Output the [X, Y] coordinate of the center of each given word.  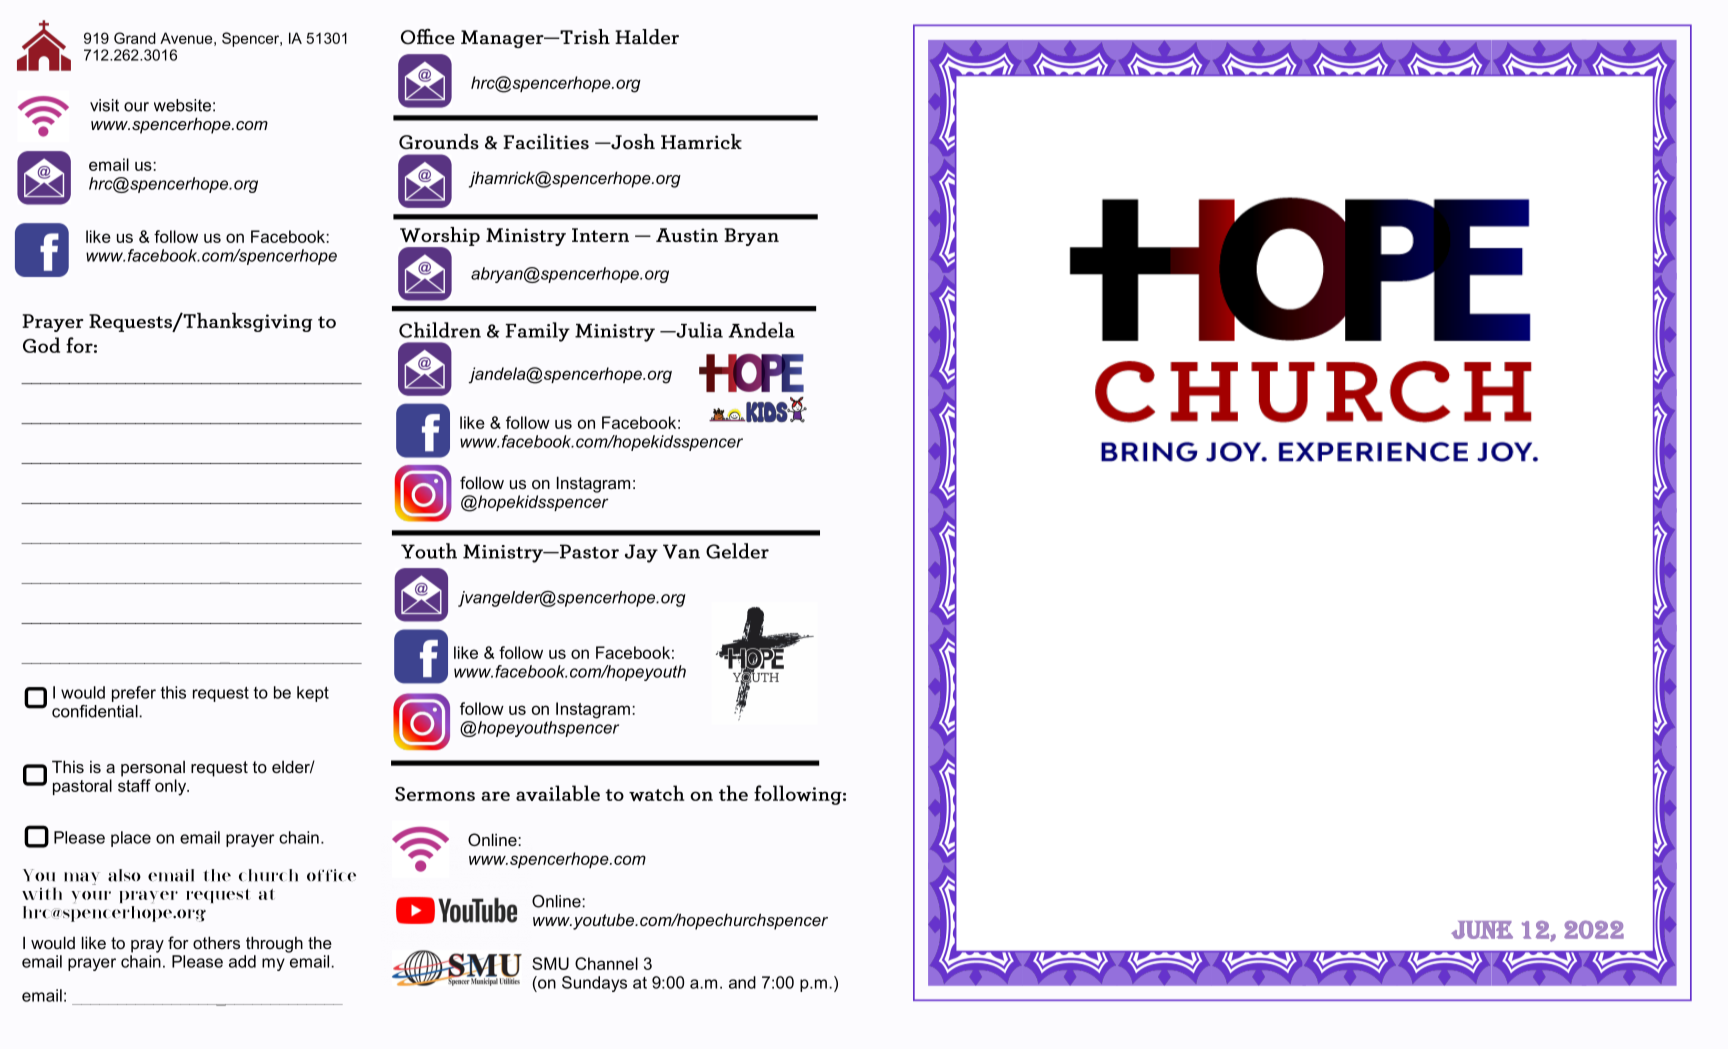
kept [313, 694]
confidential [96, 711]
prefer [134, 694]
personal [153, 769]
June [1482, 930]
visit [104, 105]
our [136, 107]
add [242, 961]
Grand [135, 38]
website [182, 105]
